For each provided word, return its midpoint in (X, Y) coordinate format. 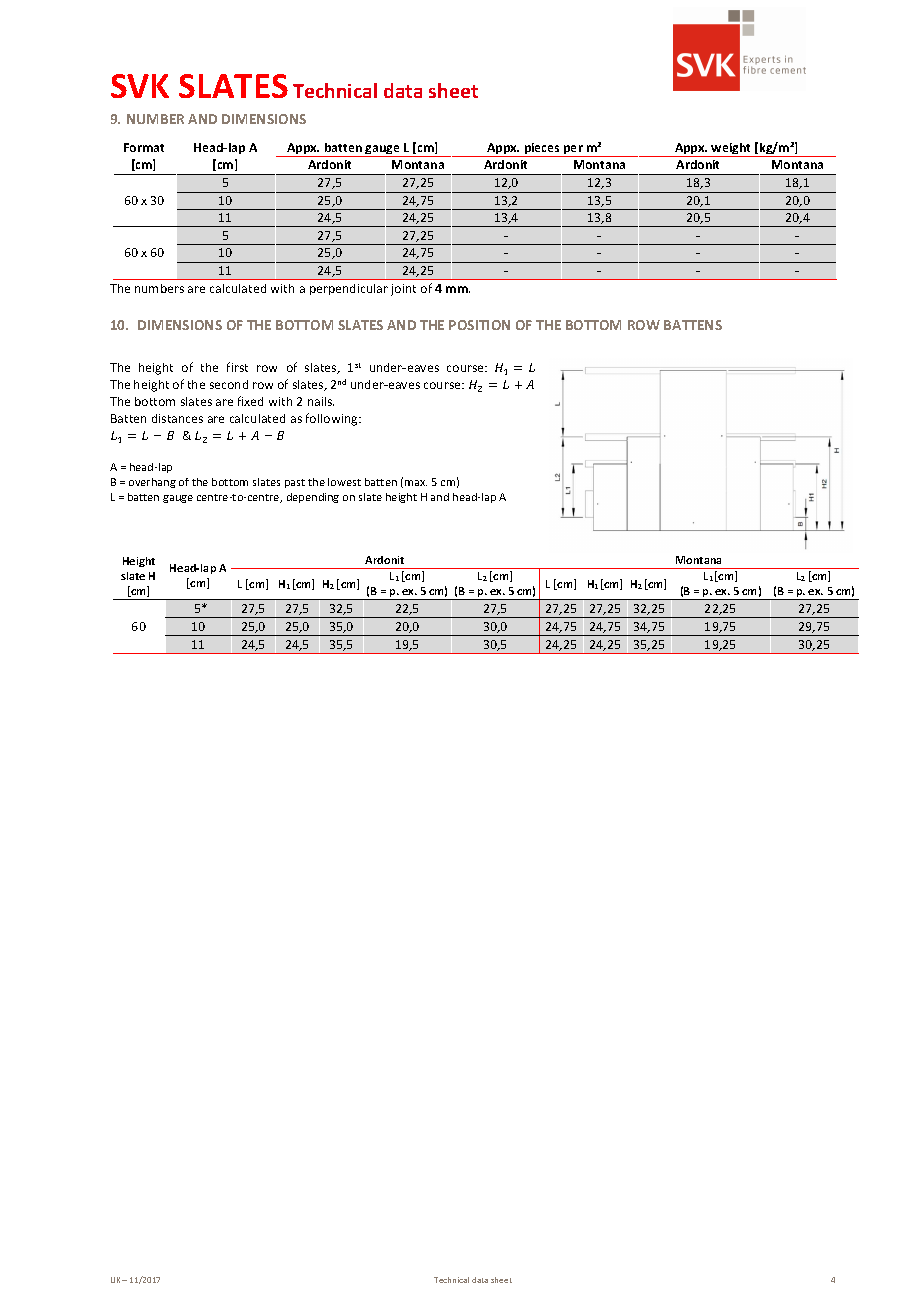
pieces (542, 150)
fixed (250, 401)
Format (144, 147)
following (333, 419)
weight (731, 150)
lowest (344, 482)
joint (403, 290)
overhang (152, 483)
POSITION (479, 325)
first (237, 367)
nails (321, 401)
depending (313, 498)
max (416, 483)
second (229, 384)
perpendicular (349, 289)
